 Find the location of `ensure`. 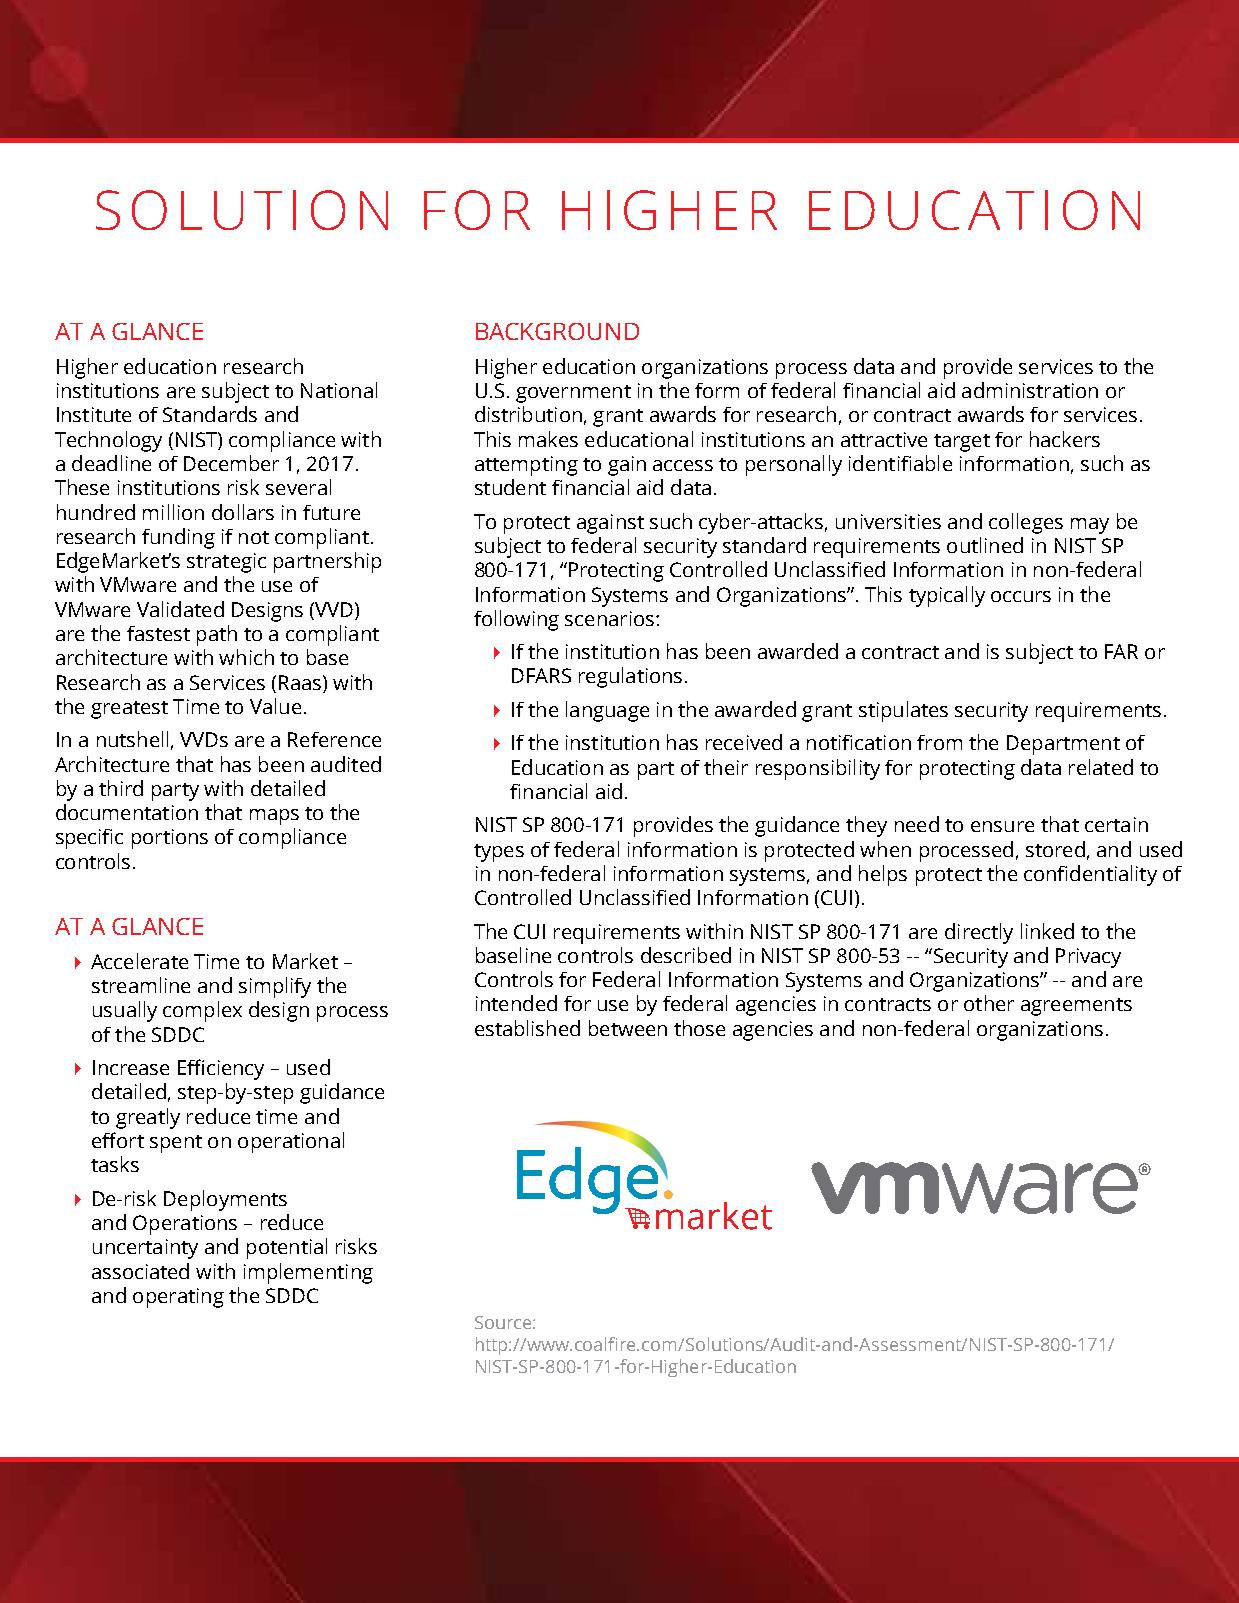

ensure is located at coordinates (1002, 826).
